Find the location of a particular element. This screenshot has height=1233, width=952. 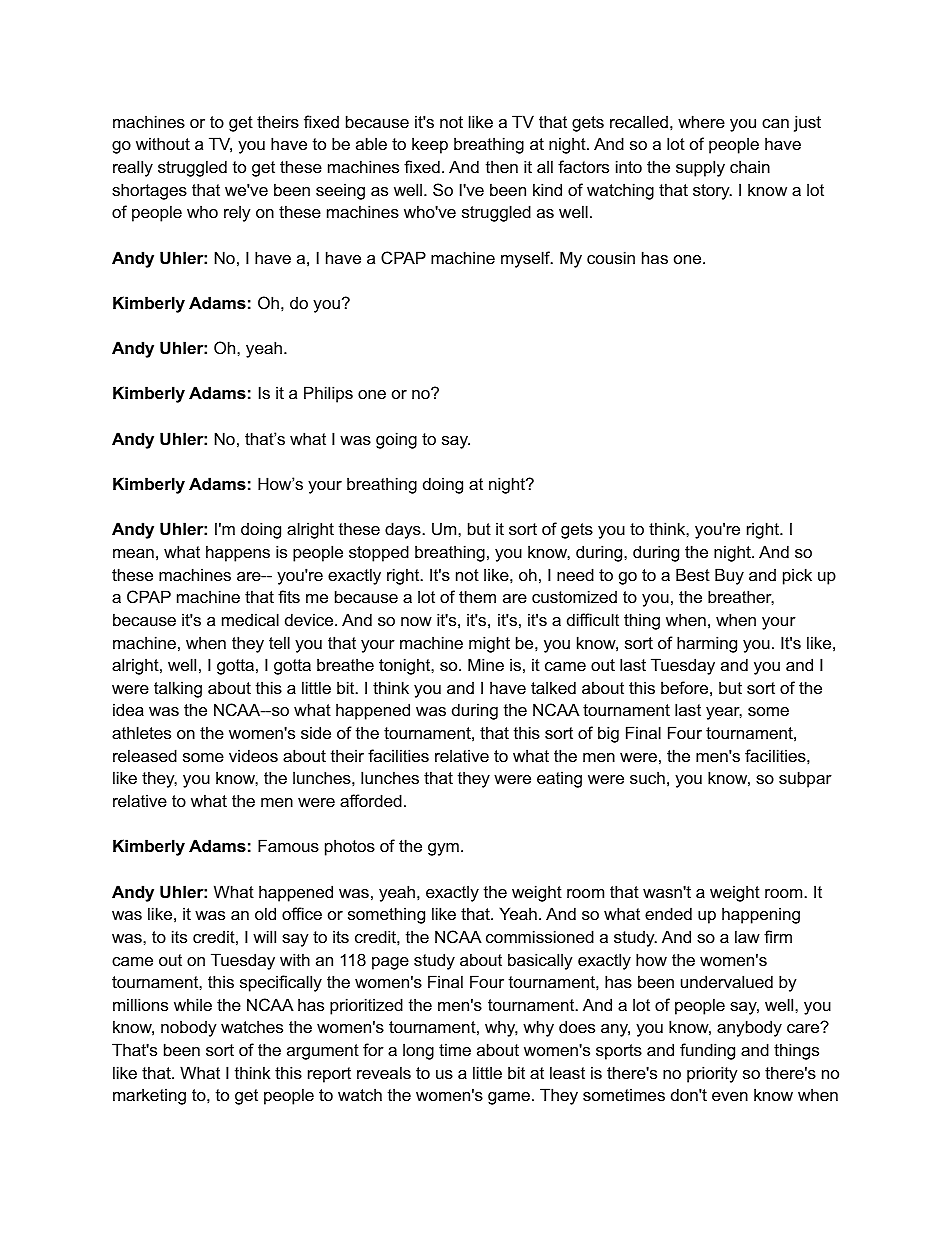

chain is located at coordinates (750, 166).
